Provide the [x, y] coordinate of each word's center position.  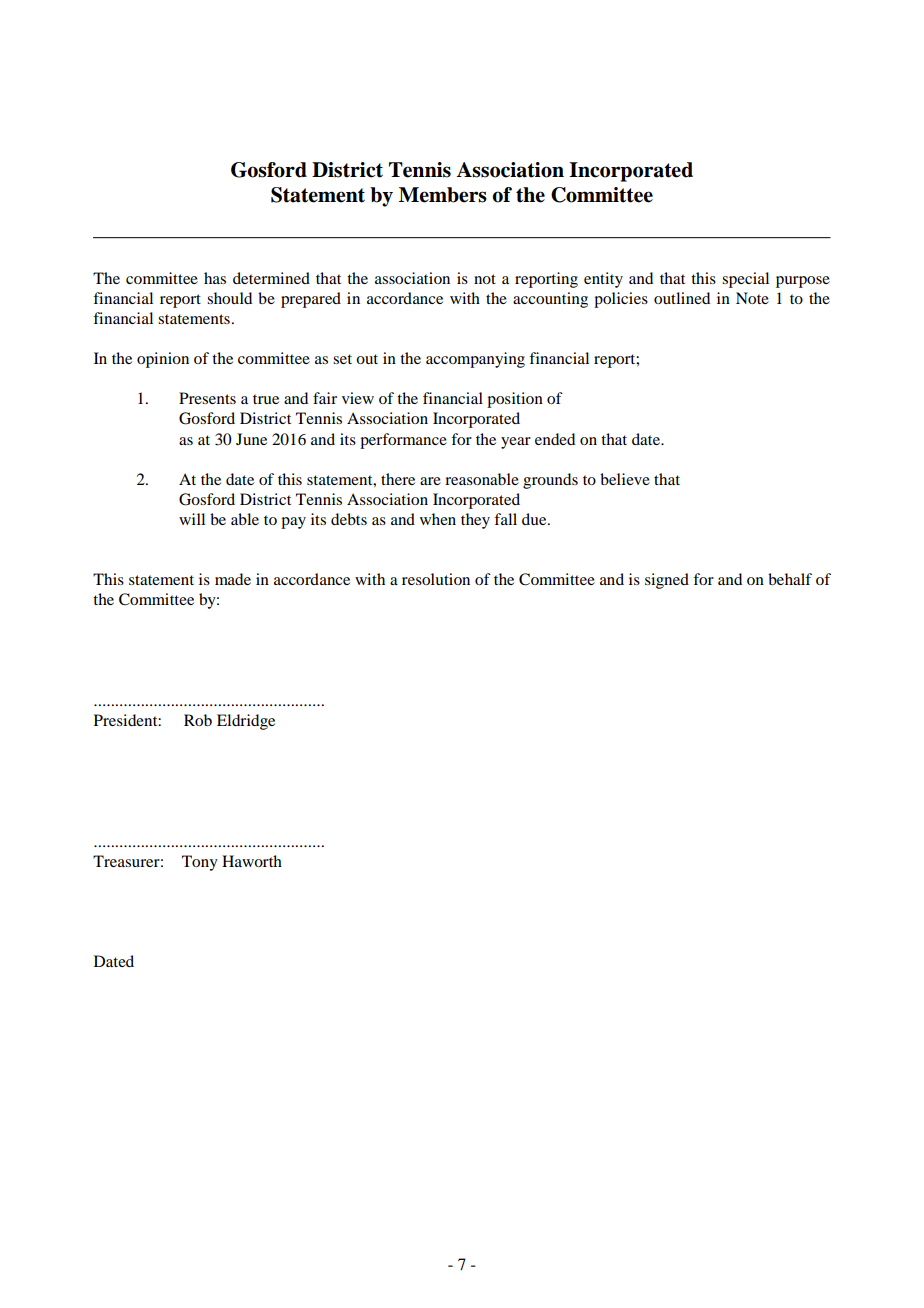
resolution [436, 579]
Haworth [252, 861]
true [266, 399]
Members [443, 195]
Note [752, 298]
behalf [790, 579]
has [215, 278]
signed [667, 581]
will [192, 519]
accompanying [475, 360]
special [745, 280]
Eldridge [246, 722]
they [475, 521]
